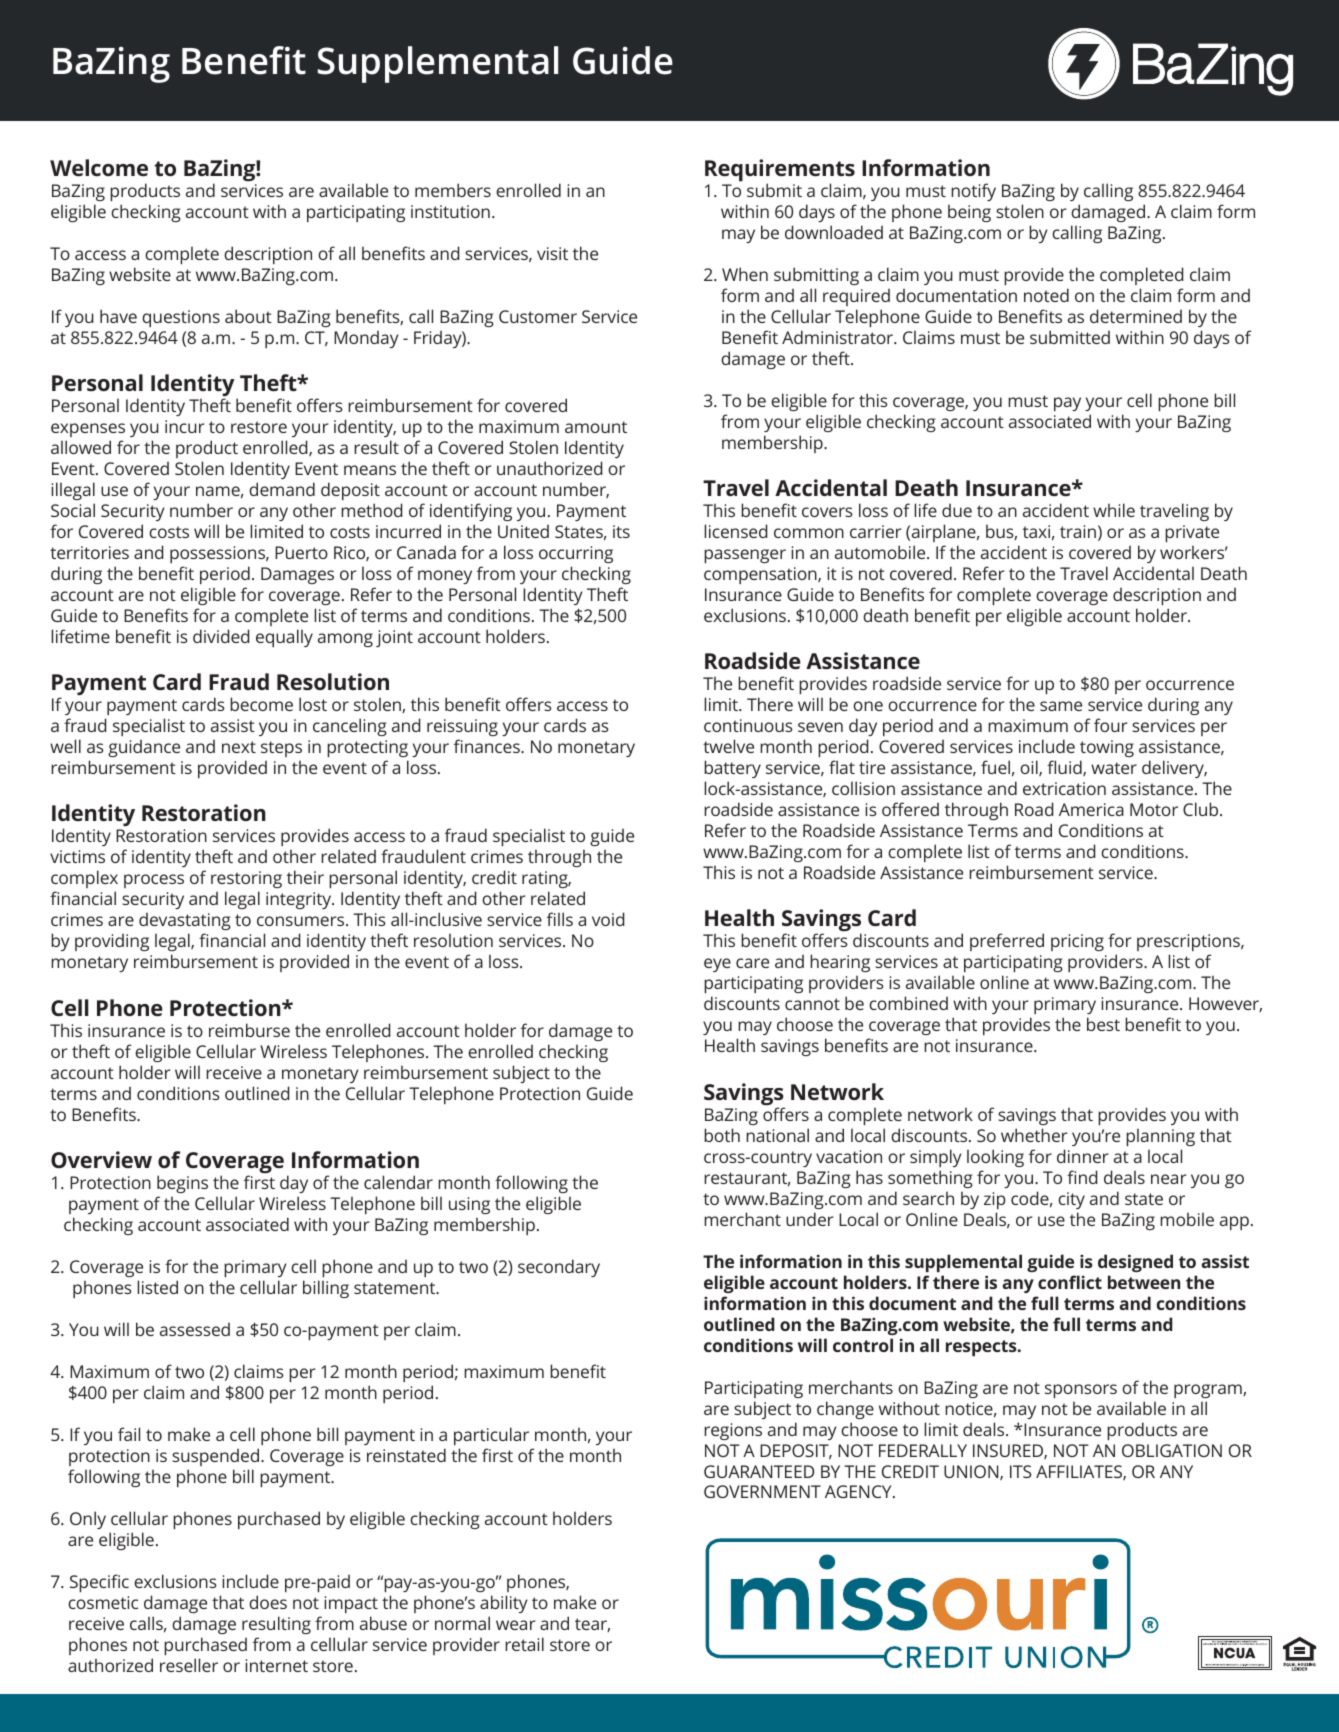 This screenshot has height=1732, width=1339. Describe the element at coordinates (1061, 706) in the screenshot. I see `same` at that location.
